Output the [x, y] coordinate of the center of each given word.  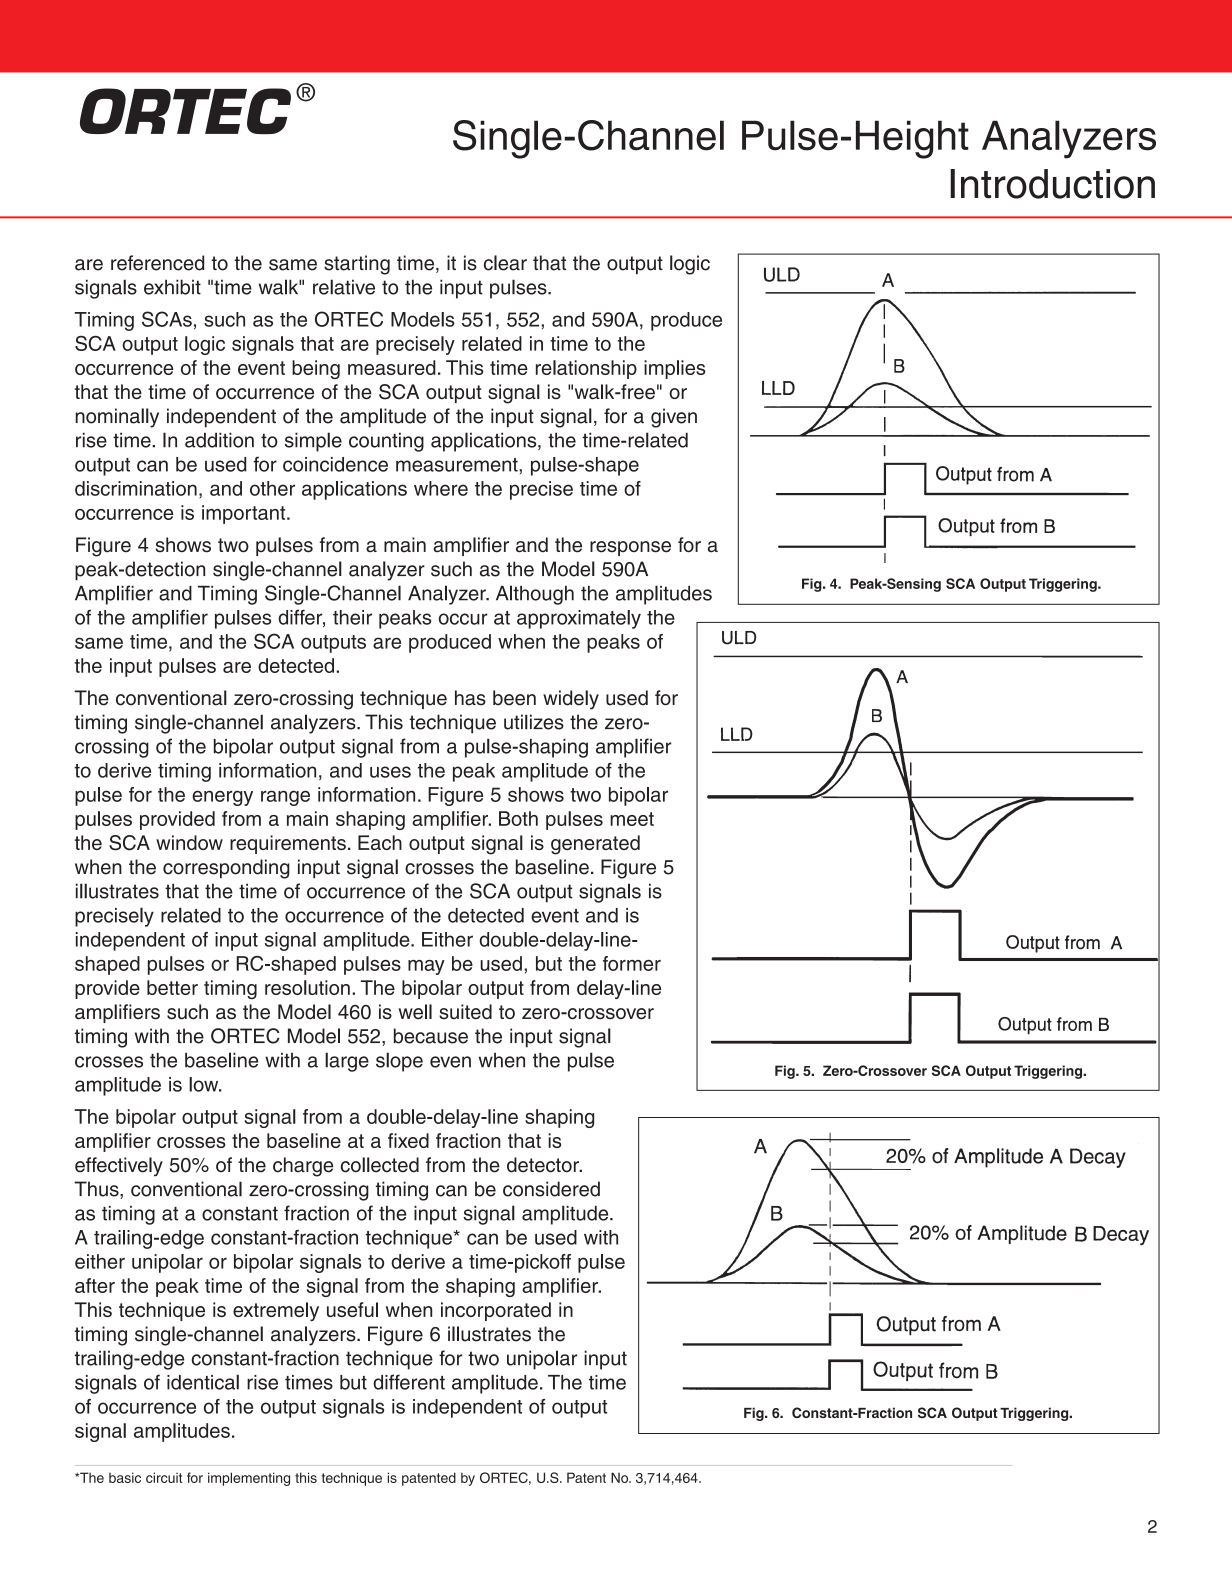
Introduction [1052, 184]
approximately [579, 619]
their [352, 617]
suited [465, 1012]
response [630, 548]
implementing [249, 1479]
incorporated [496, 1311]
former [632, 963]
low [205, 1084]
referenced [157, 263]
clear [505, 263]
